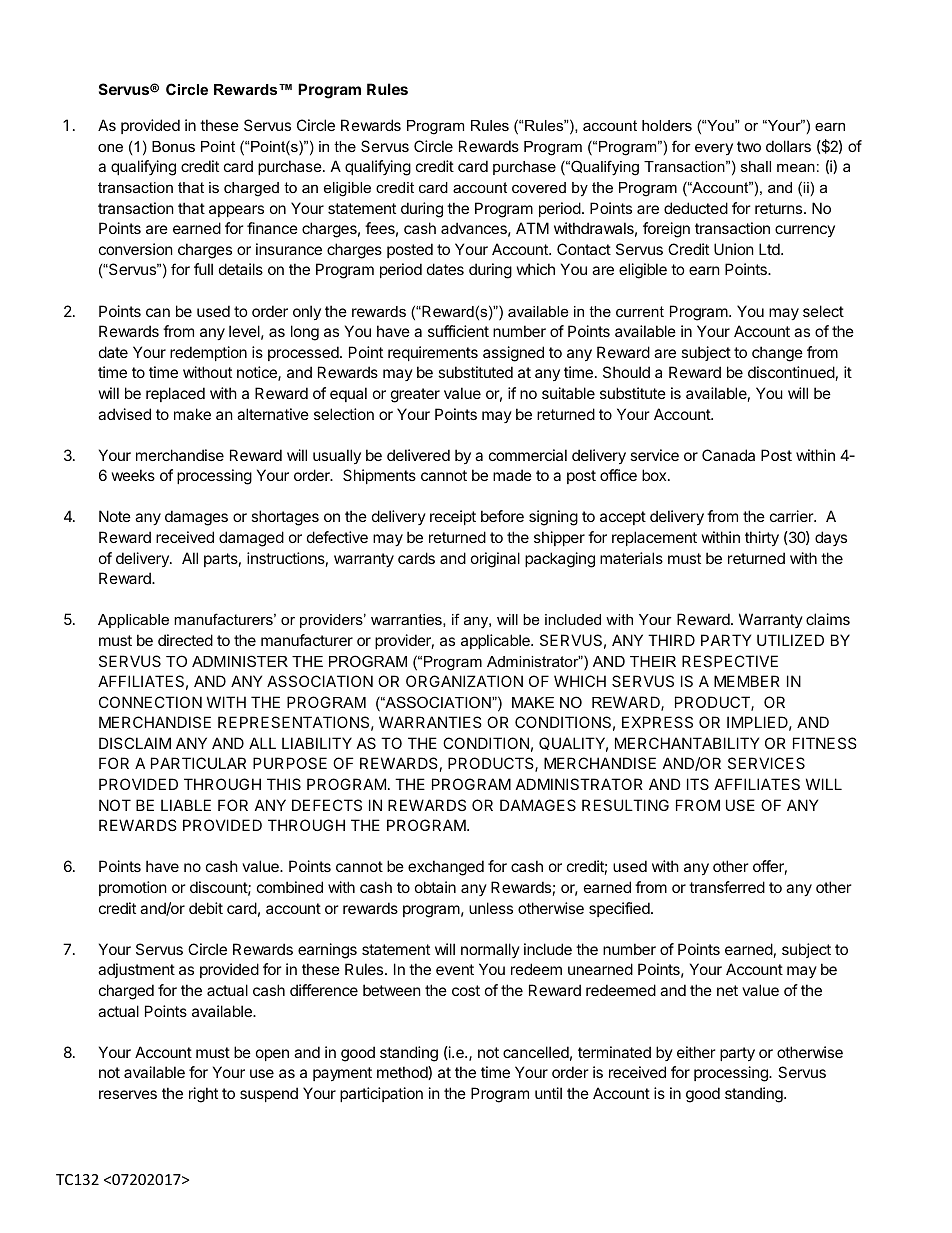 This screenshot has height=1233, width=952. I want to click on two, so click(749, 146).
